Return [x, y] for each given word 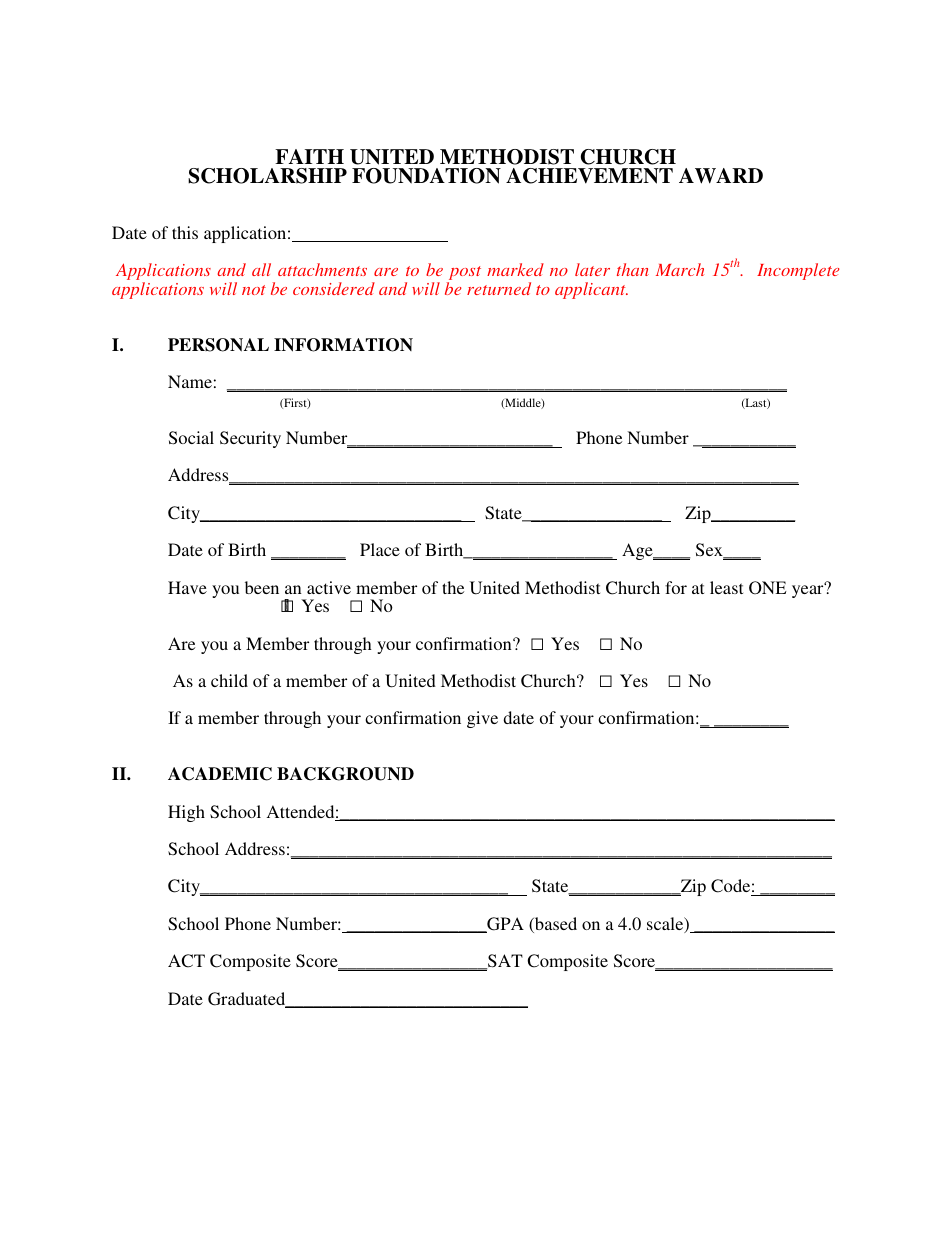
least [726, 587]
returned [499, 288]
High [186, 813]
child [229, 680]
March [680, 269]
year [809, 590]
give [482, 719]
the [453, 587]
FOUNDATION [426, 176]
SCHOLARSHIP [267, 176]
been [262, 587]
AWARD [721, 176]
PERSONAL [218, 345]
